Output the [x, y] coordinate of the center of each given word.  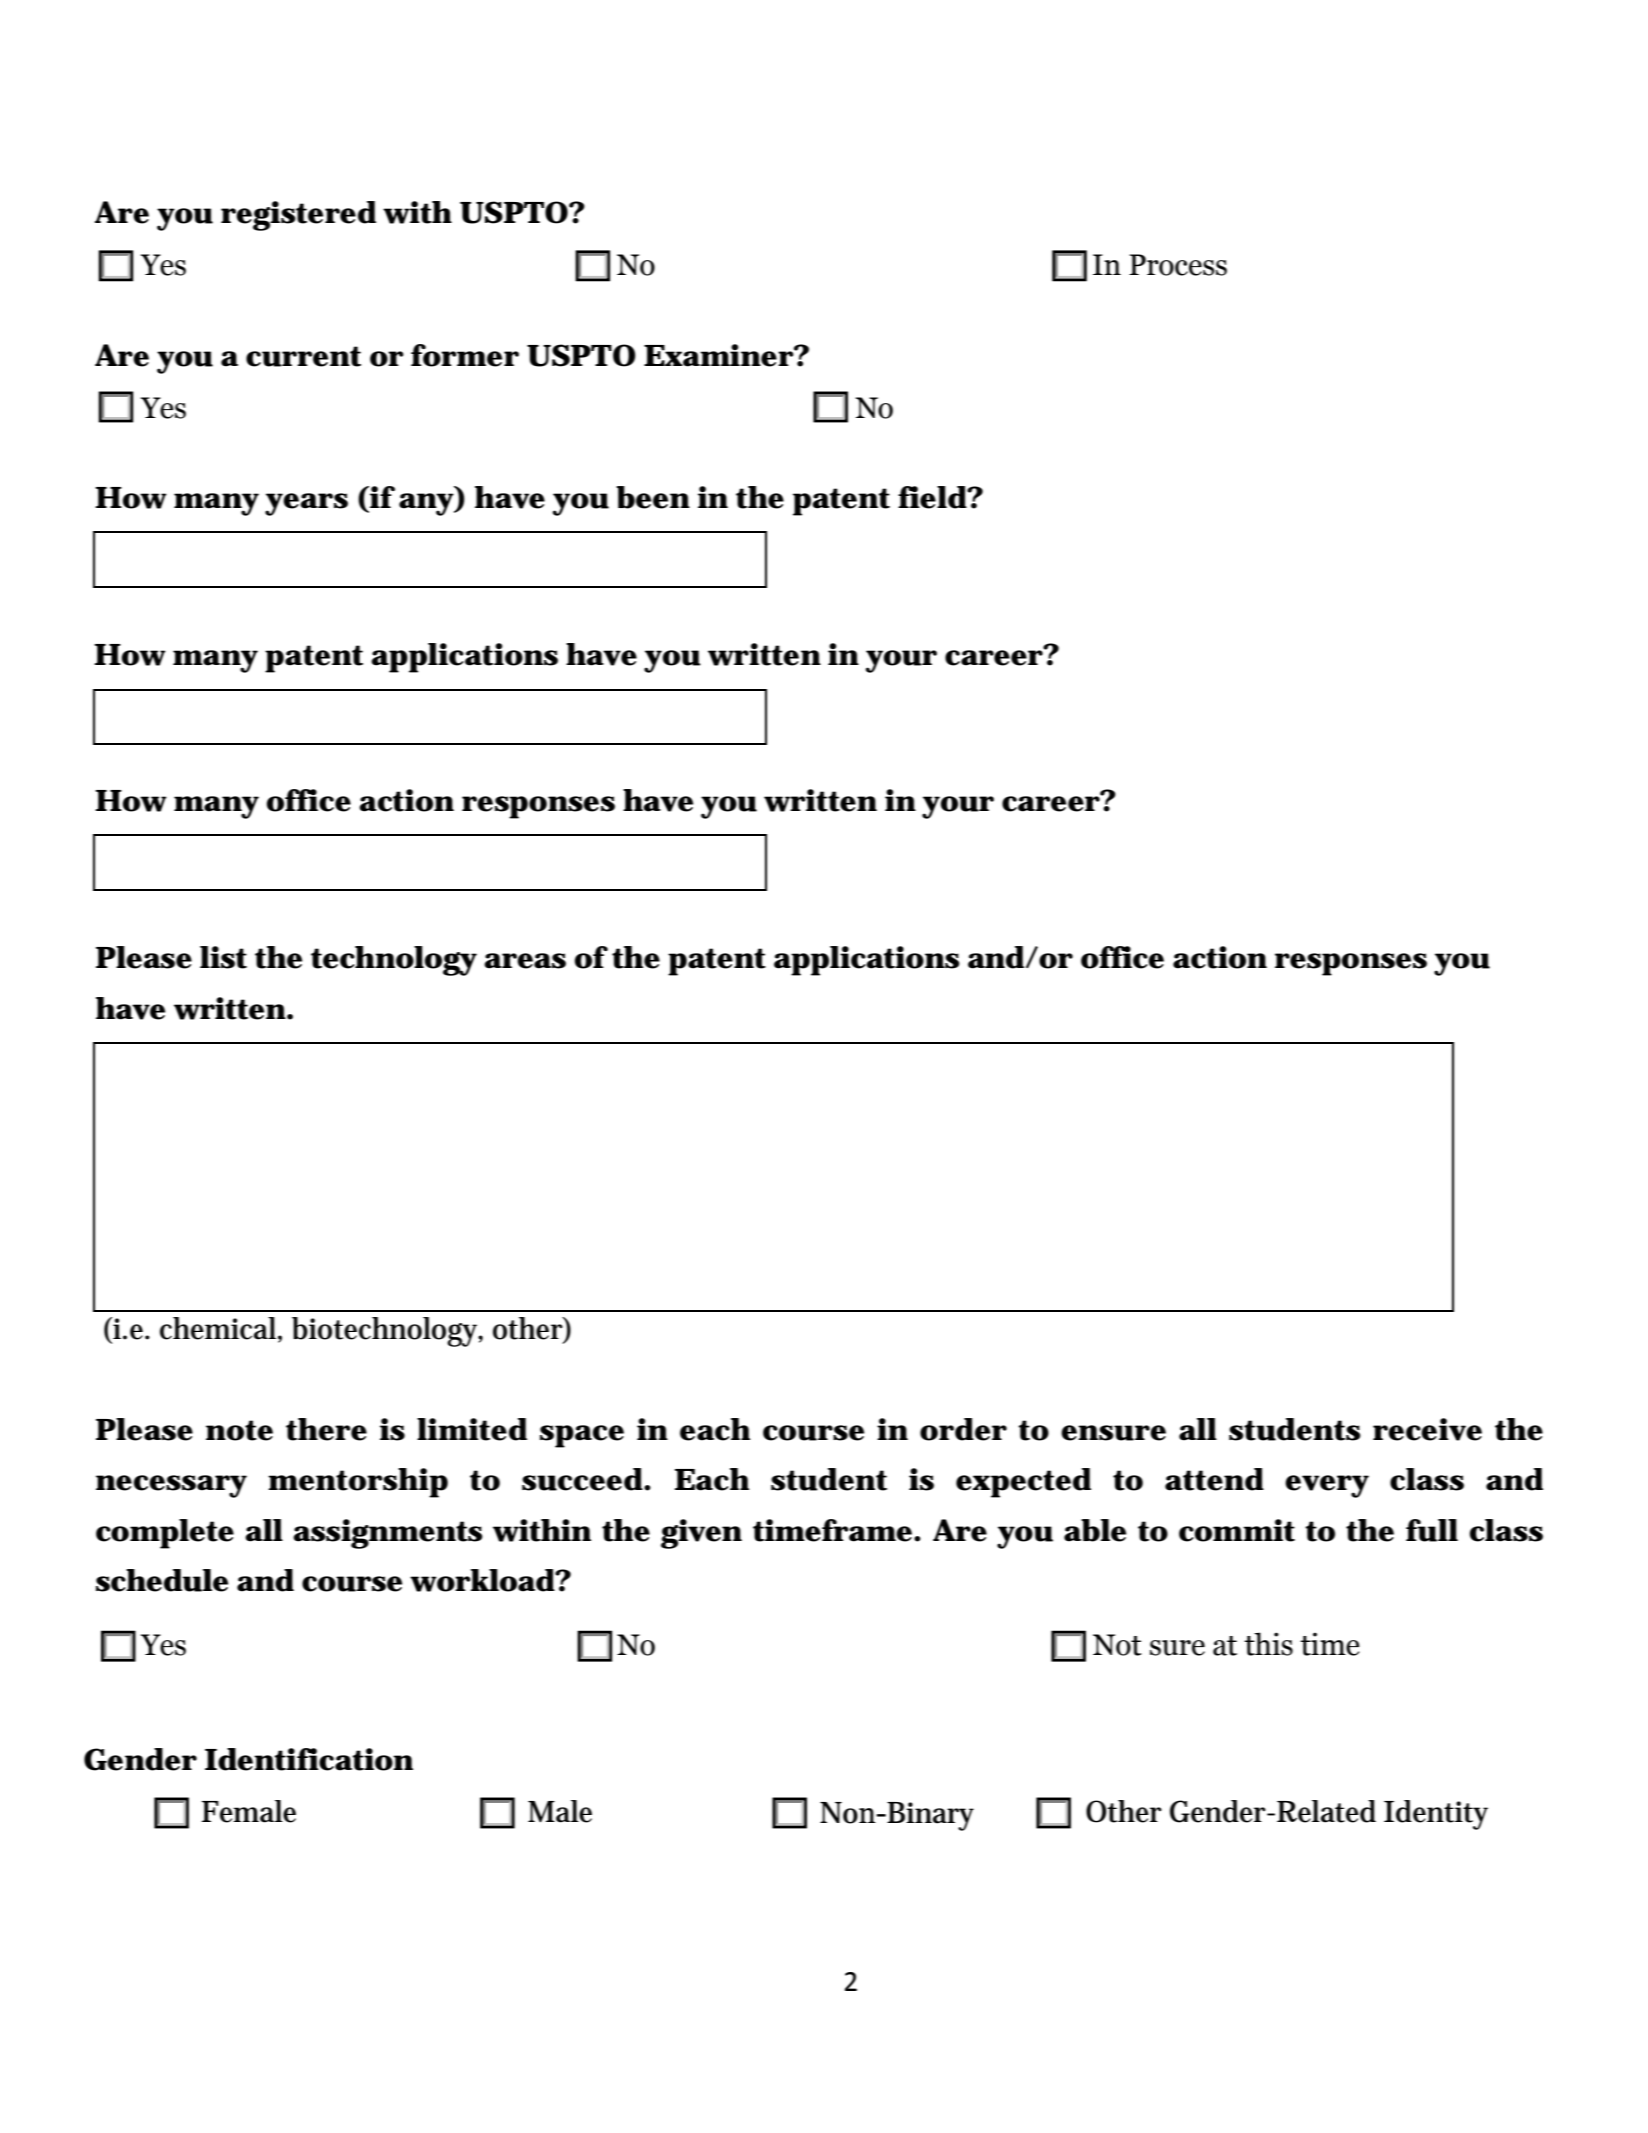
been [653, 497]
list [223, 957]
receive [1427, 1429]
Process [1178, 265]
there [326, 1429]
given [701, 1534]
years [306, 504]
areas [525, 961]
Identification [309, 1759]
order [963, 1429]
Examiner [719, 355]
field [933, 497]
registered [298, 216]
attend [1214, 1479]
